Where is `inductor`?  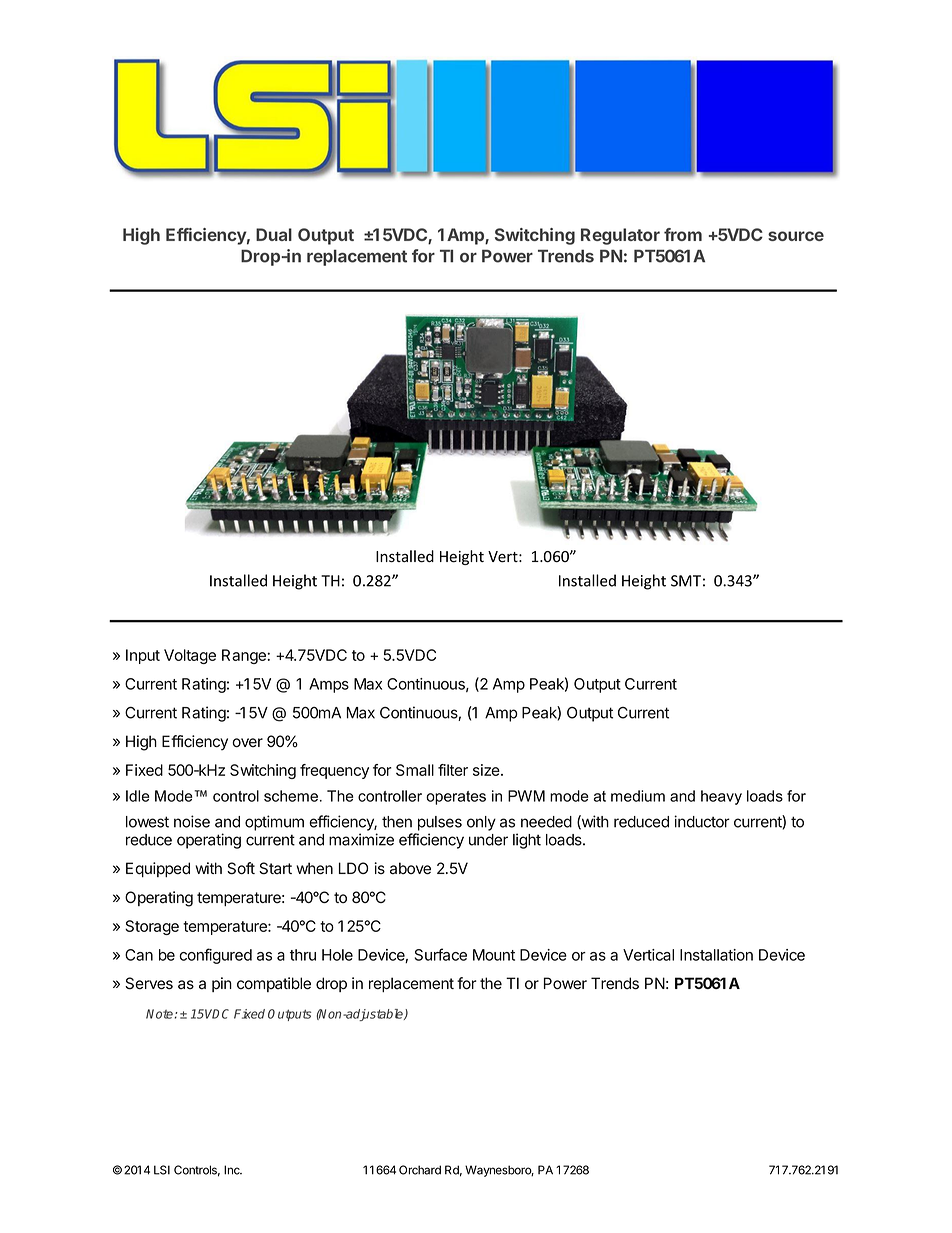 inductor is located at coordinates (702, 821).
